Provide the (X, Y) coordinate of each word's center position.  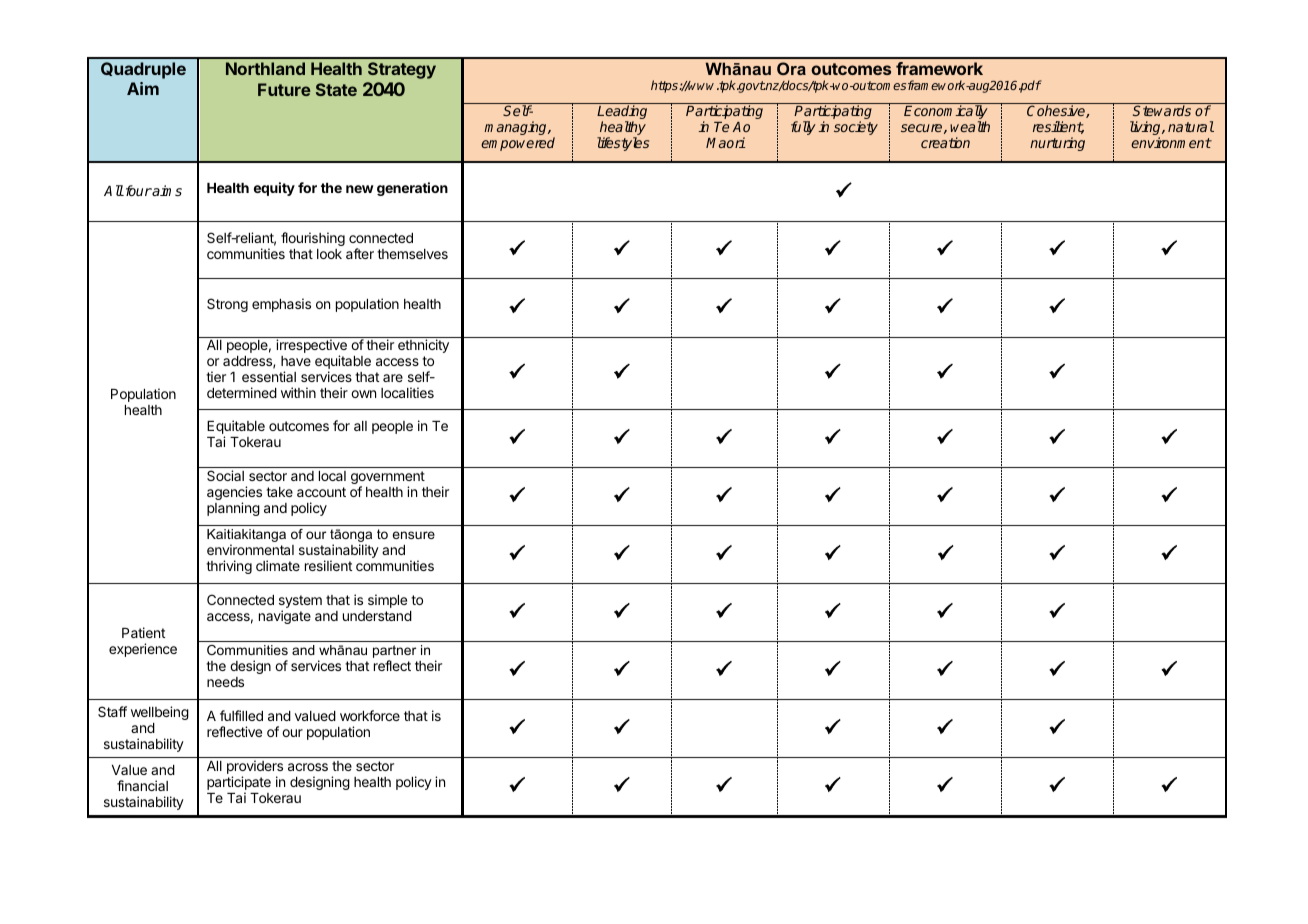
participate (239, 784)
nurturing (1057, 144)
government (388, 479)
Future (284, 89)
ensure (413, 535)
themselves (412, 254)
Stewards (1162, 110)
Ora (791, 68)
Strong (227, 305)
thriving (229, 567)
